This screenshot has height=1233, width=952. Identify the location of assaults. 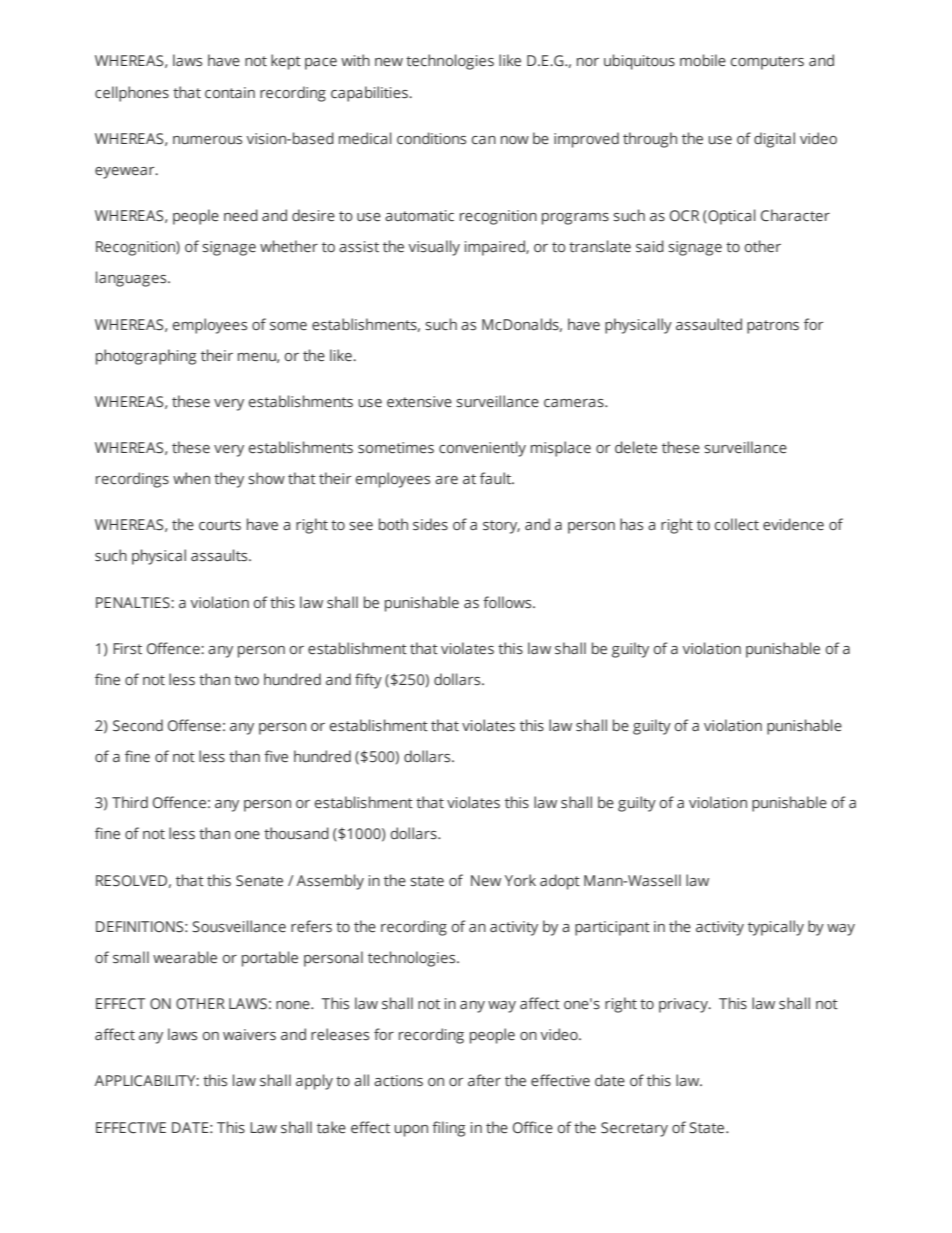
(220, 555).
